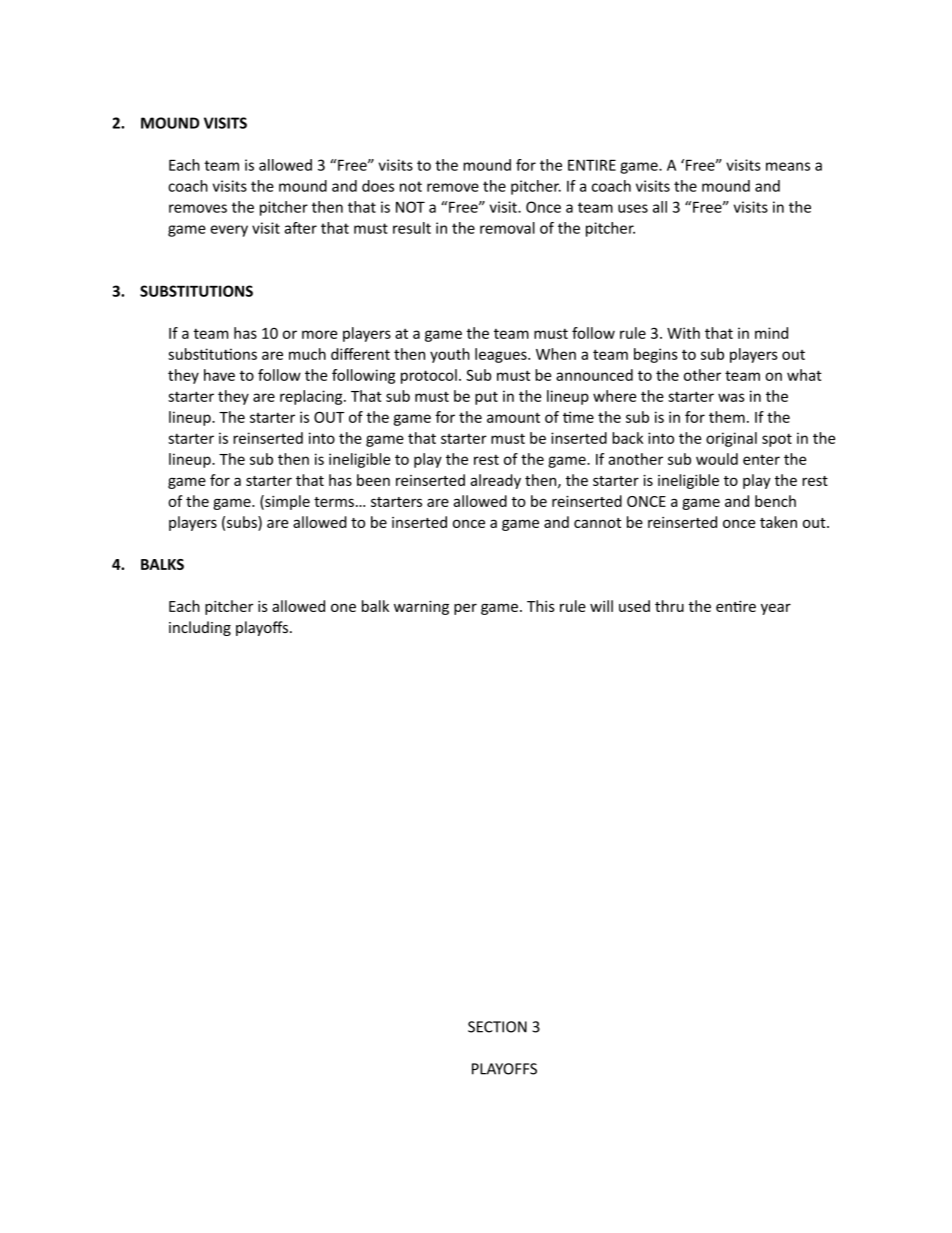 The width and height of the screenshot is (952, 1233). What do you see at coordinates (495, 481) in the screenshot?
I see `already` at bounding box center [495, 481].
